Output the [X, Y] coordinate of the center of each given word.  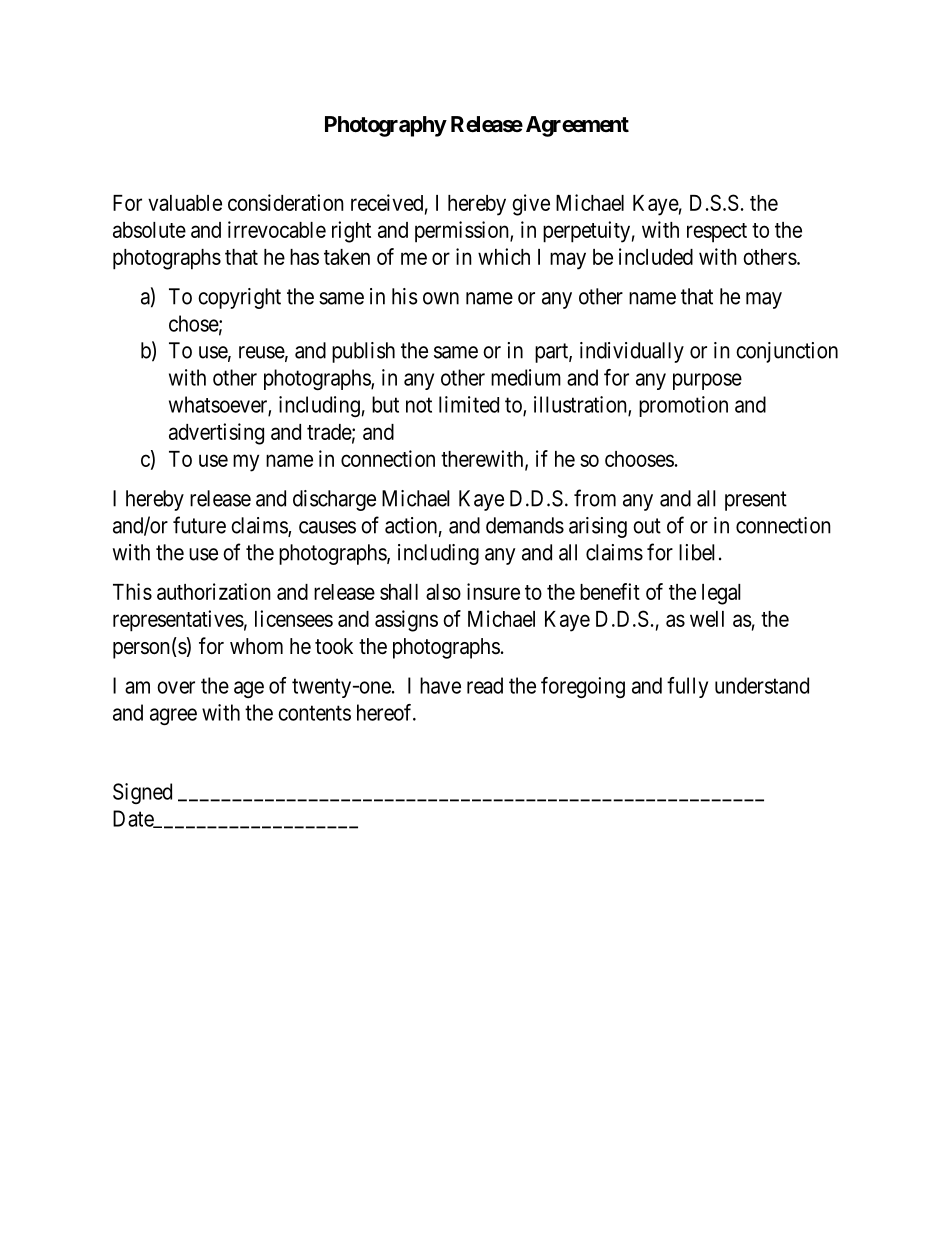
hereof [386, 712]
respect [717, 233]
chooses [639, 459]
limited [469, 404]
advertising [216, 434]
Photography [386, 126]
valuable [185, 203]
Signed [142, 793]
